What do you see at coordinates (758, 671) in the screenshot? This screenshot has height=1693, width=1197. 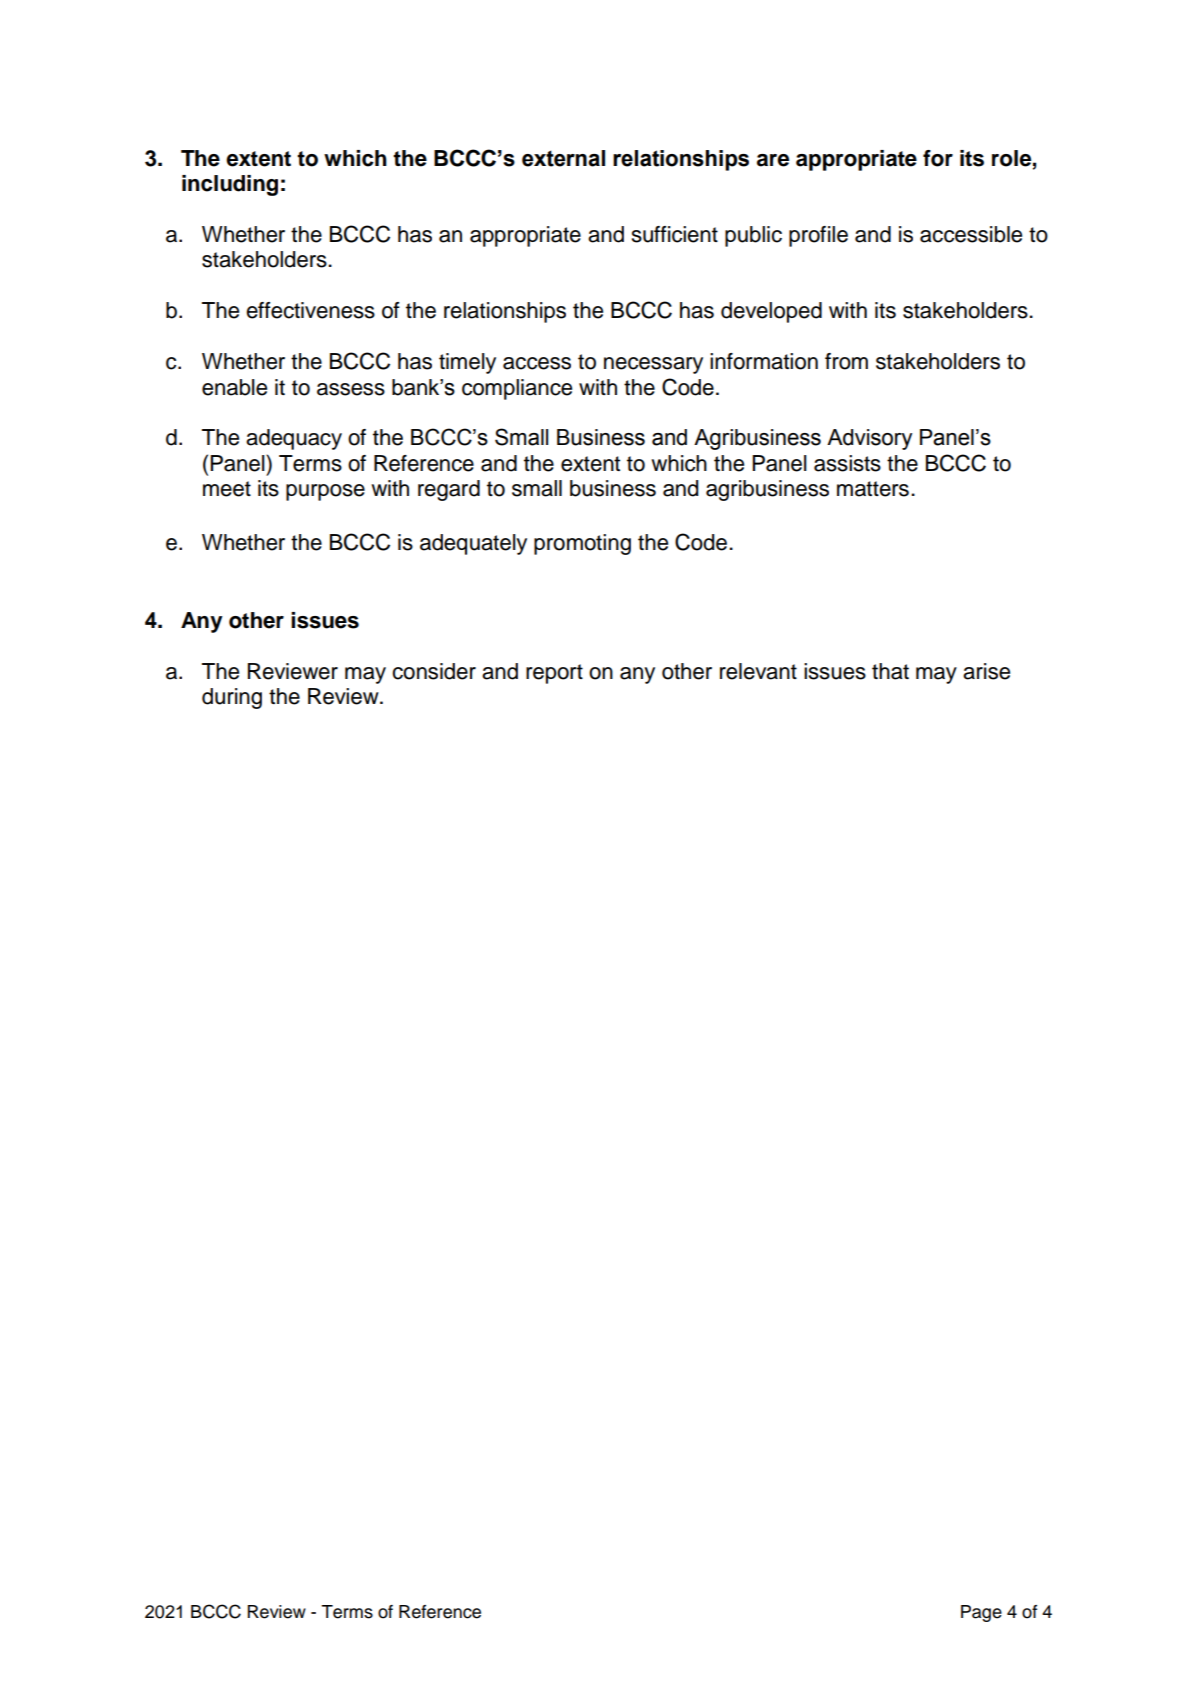 I see `relevant` at bounding box center [758, 671].
